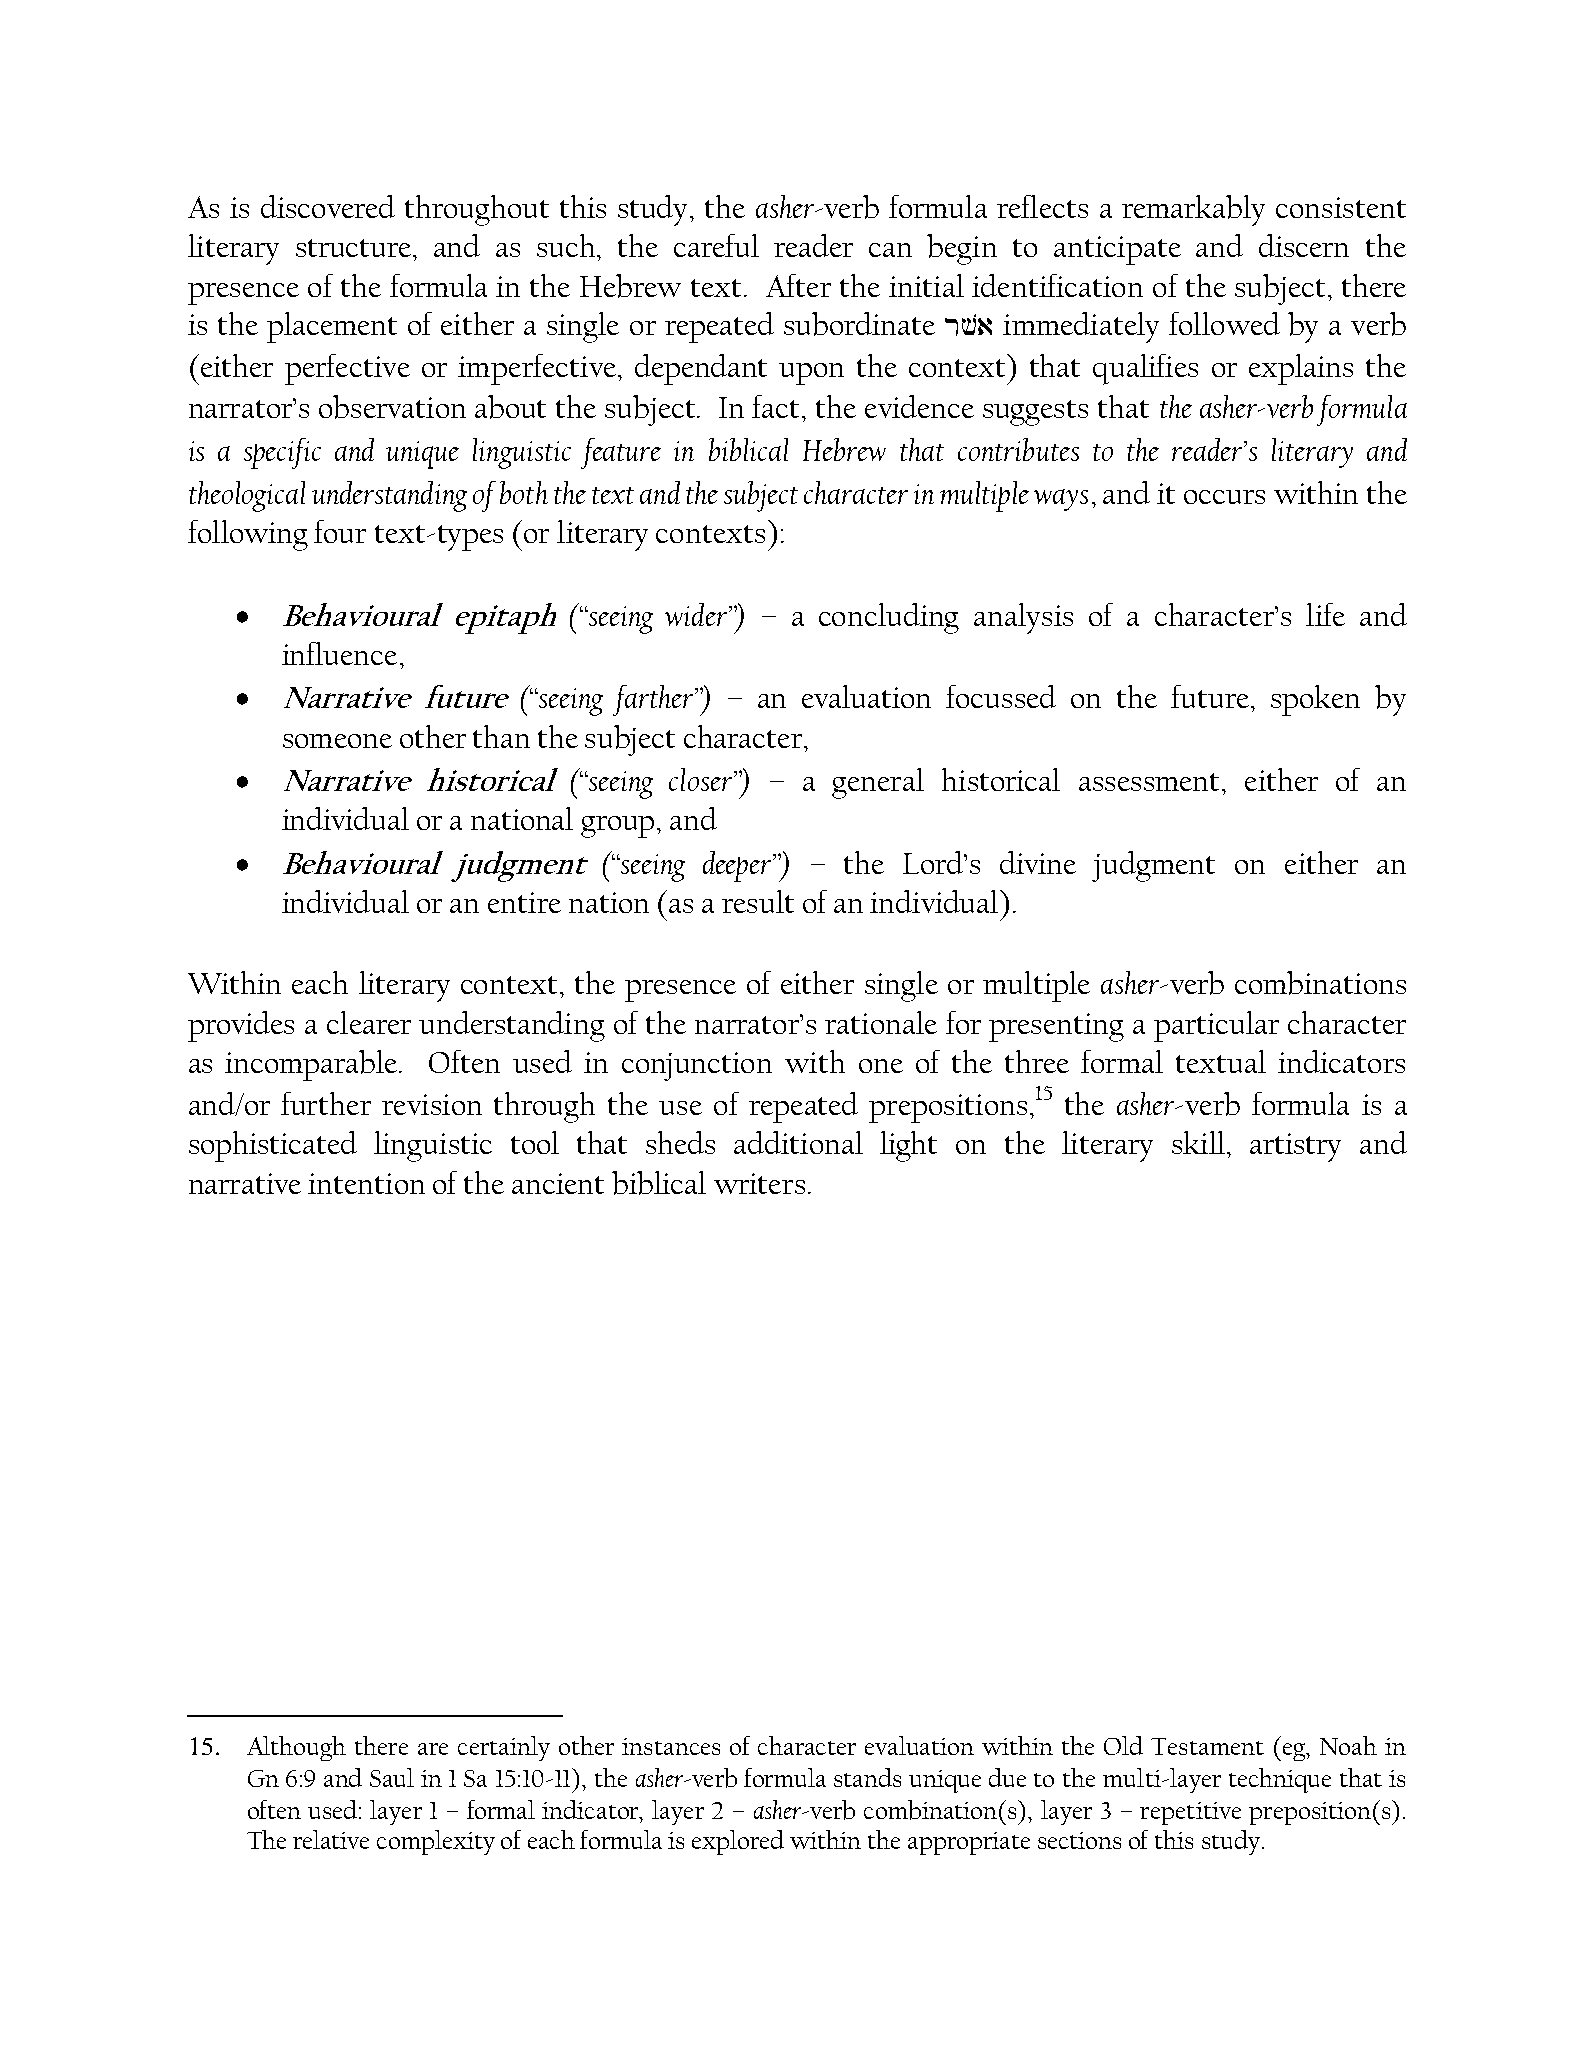  I want to click on After, so click(798, 285).
